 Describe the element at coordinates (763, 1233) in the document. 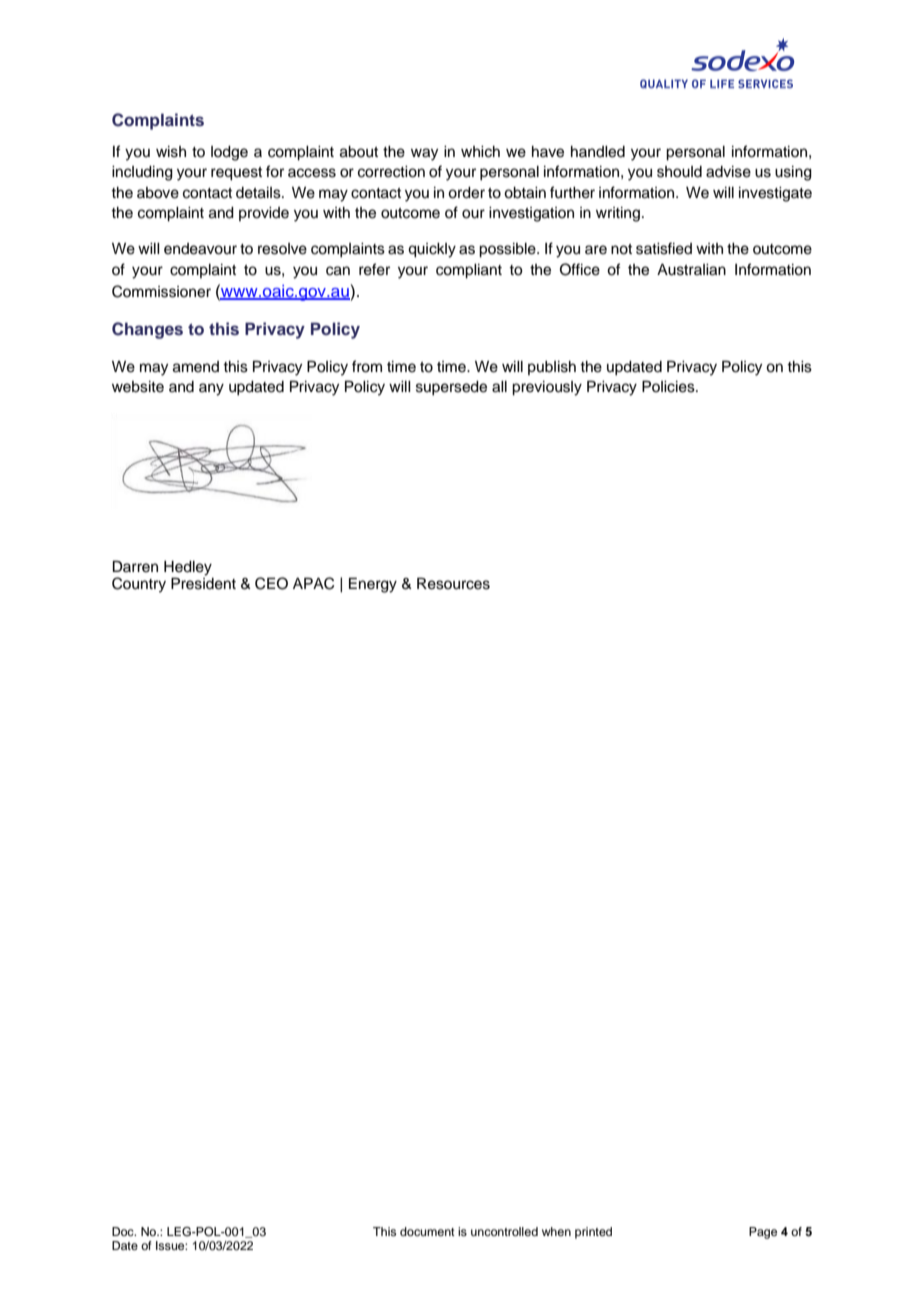

I see `Page` at that location.
